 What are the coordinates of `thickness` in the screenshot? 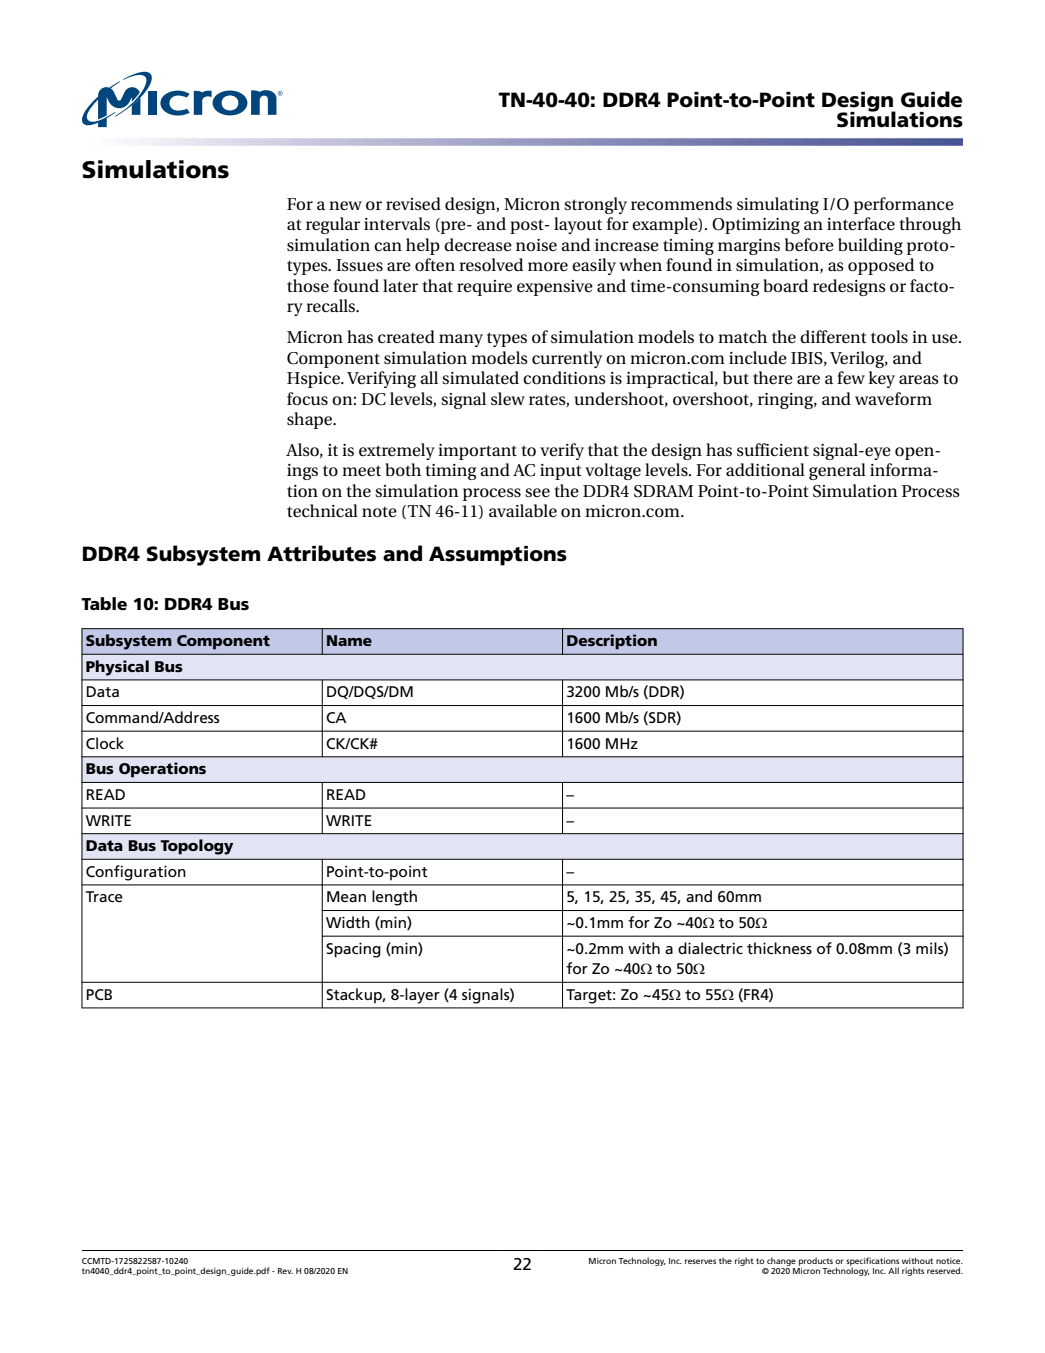 It's located at (779, 948).
